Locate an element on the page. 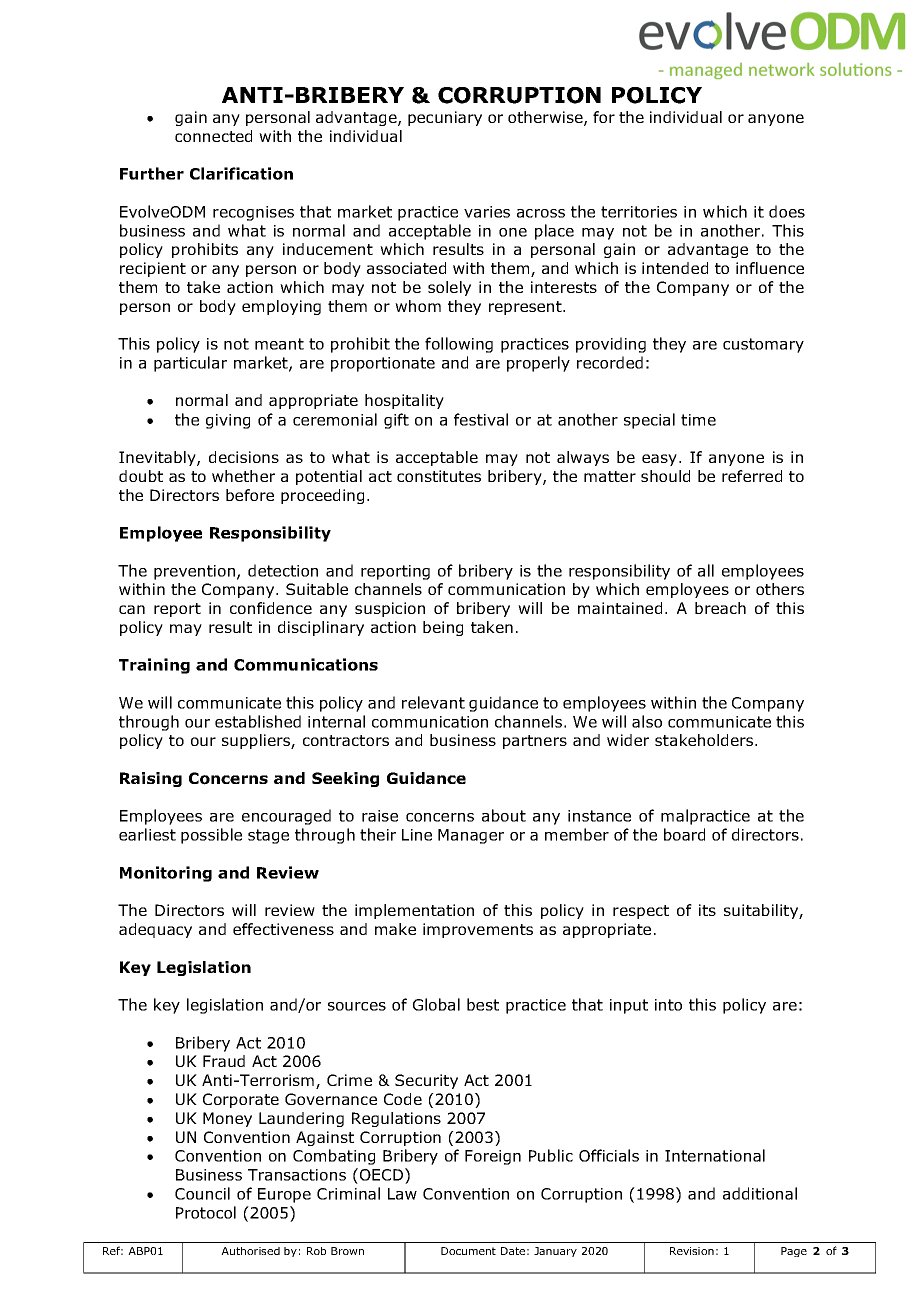 This document has width=924, height=1308. does is located at coordinates (787, 211).
